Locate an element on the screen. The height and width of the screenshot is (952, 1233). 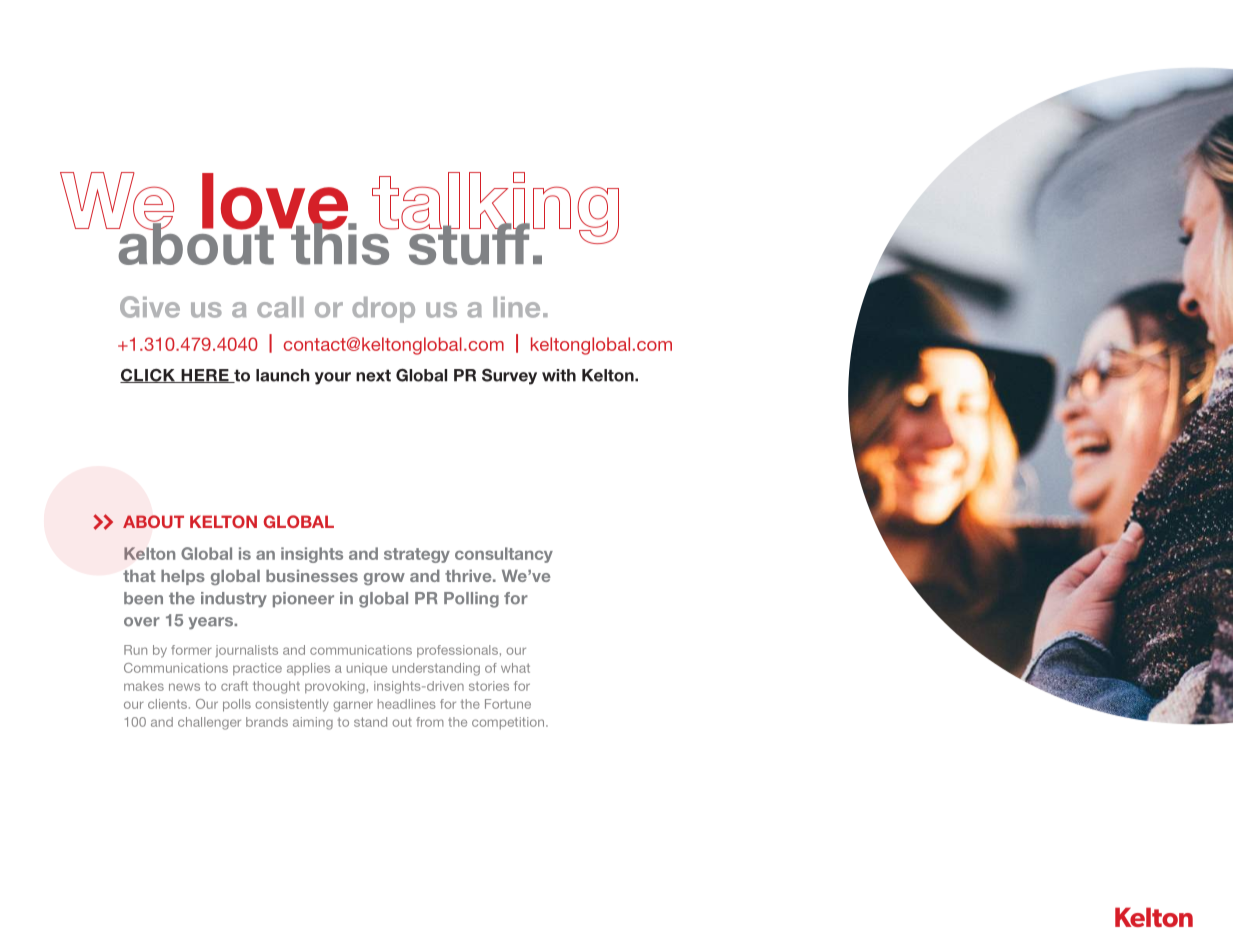
consultancy is located at coordinates (504, 555).
